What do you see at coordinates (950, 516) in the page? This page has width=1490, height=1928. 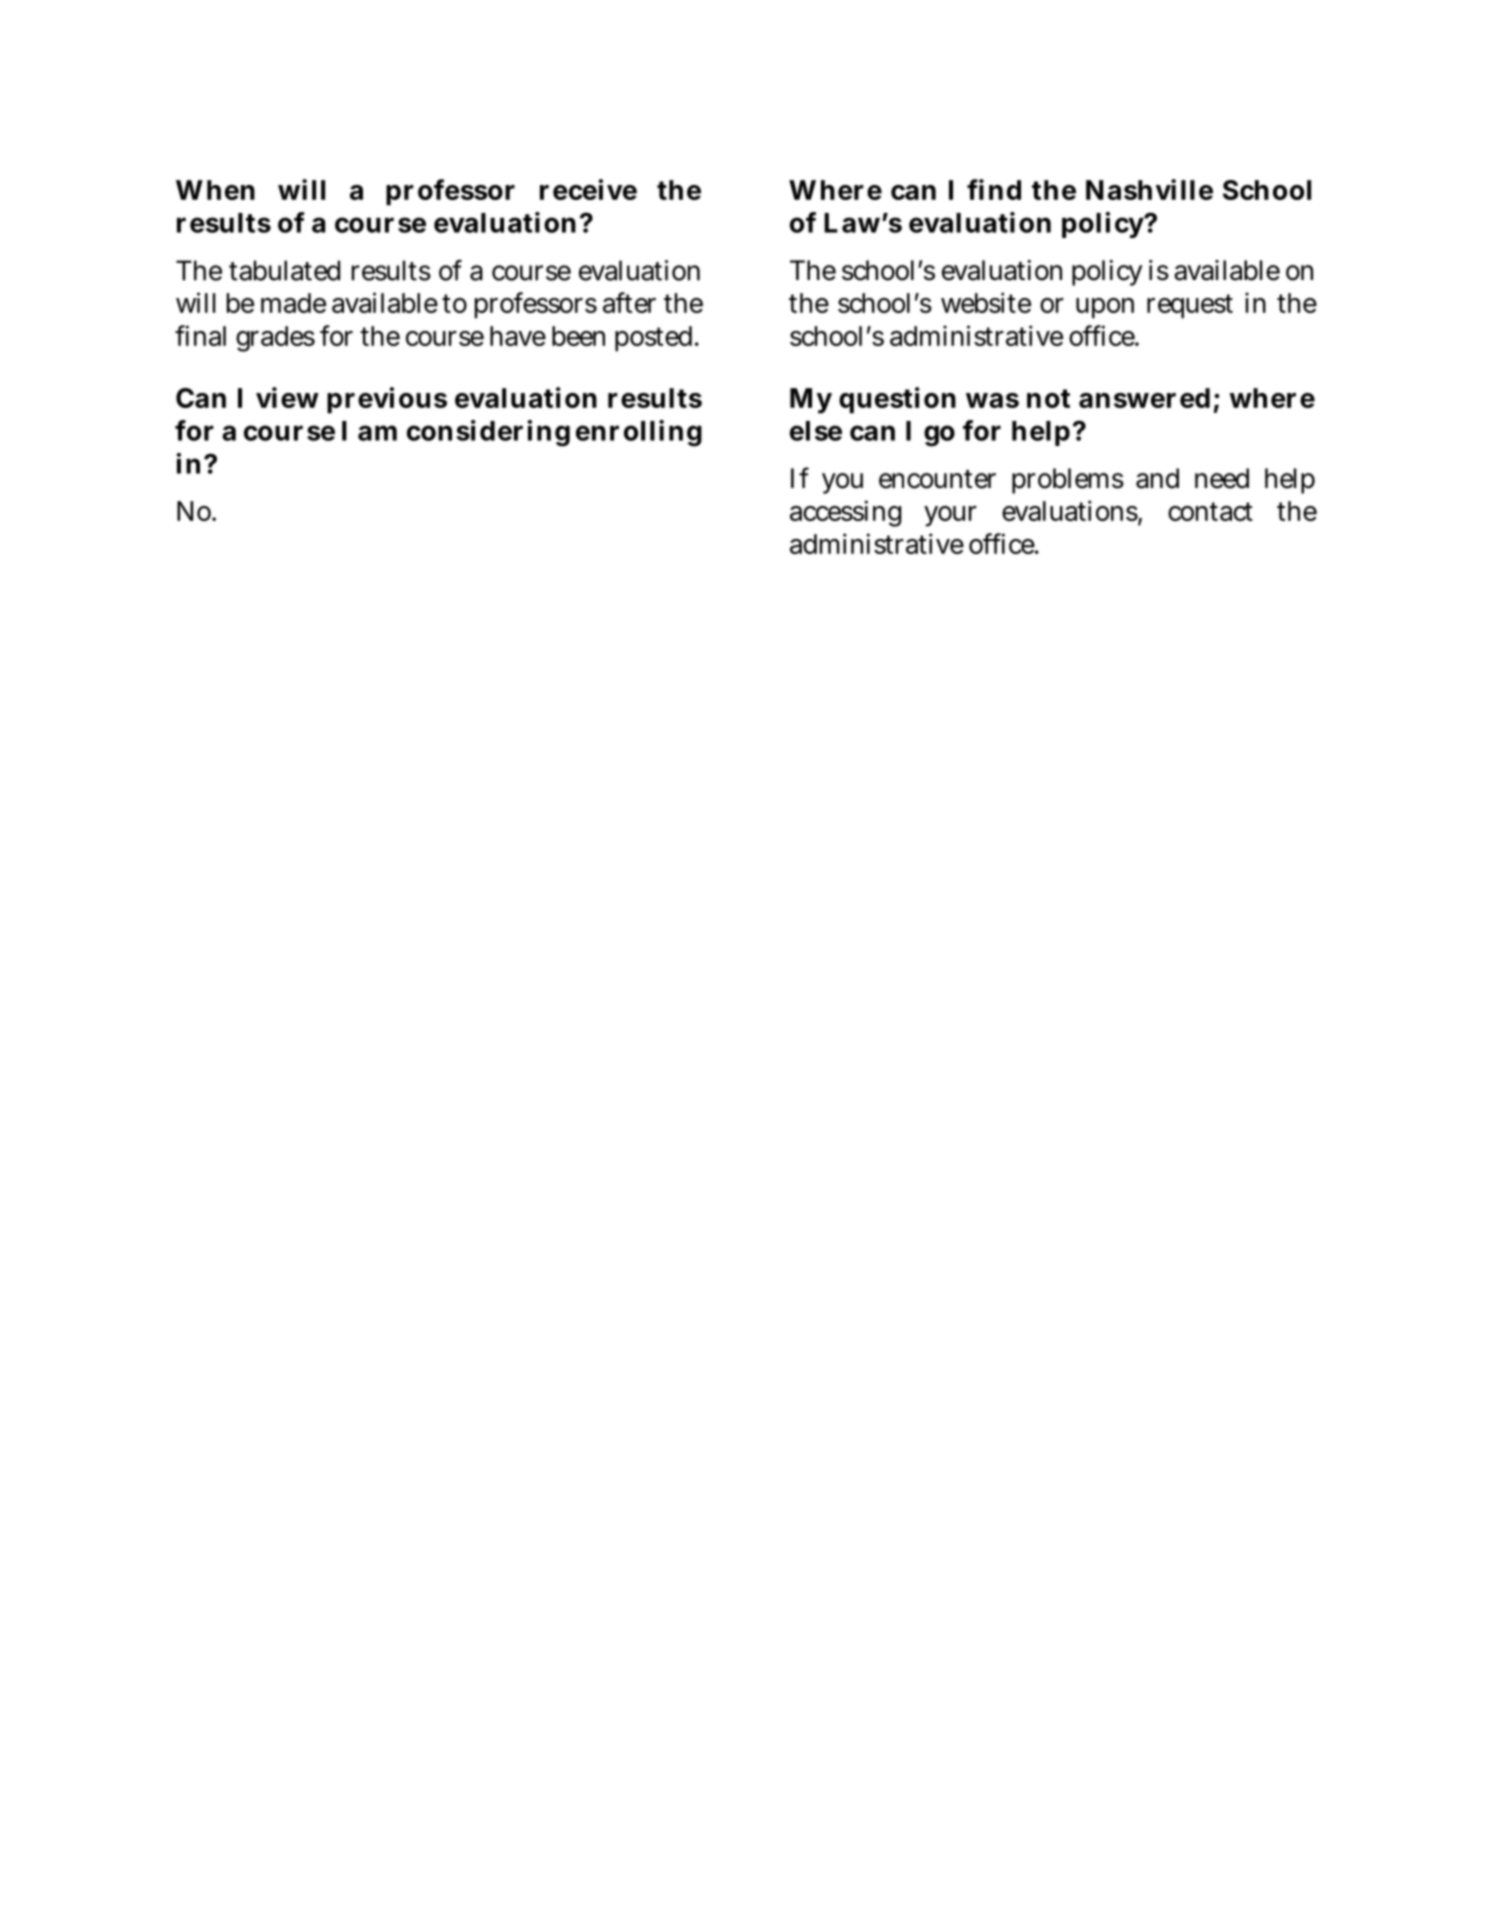 I see `your` at bounding box center [950, 516].
